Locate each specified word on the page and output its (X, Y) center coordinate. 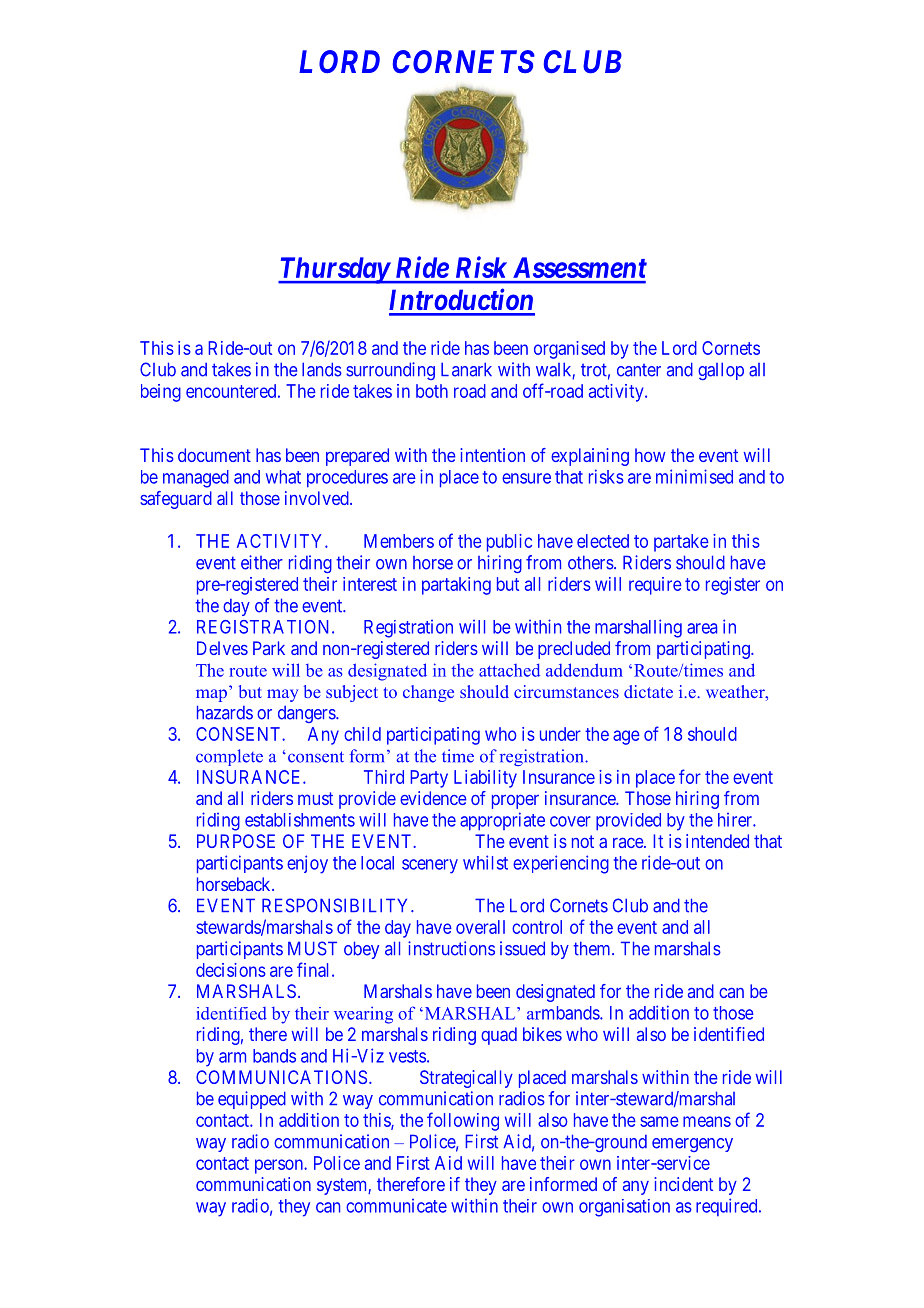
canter (639, 370)
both (432, 391)
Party (429, 779)
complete (229, 757)
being (161, 393)
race (629, 843)
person (280, 1166)
